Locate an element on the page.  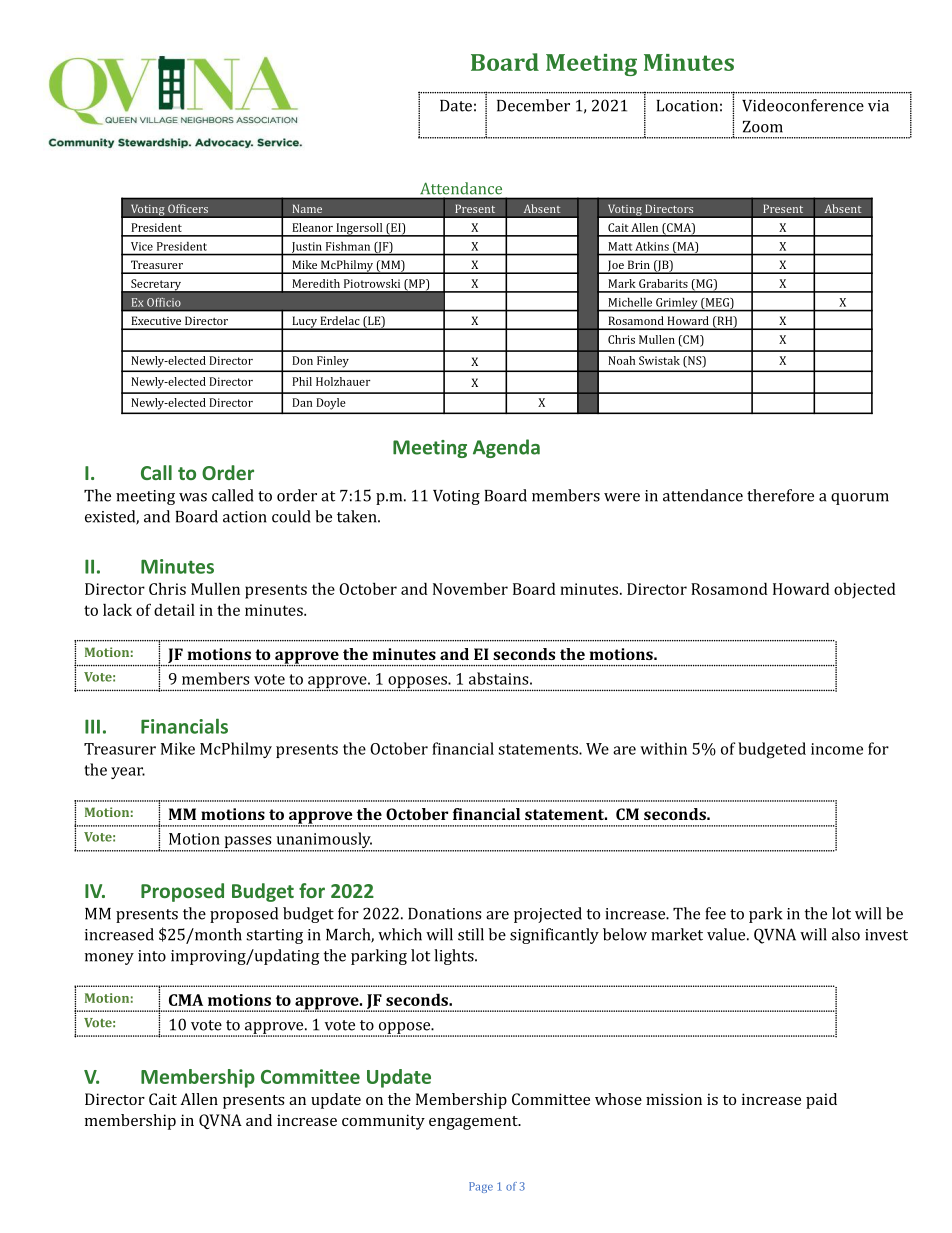
Zoom is located at coordinates (763, 127).
